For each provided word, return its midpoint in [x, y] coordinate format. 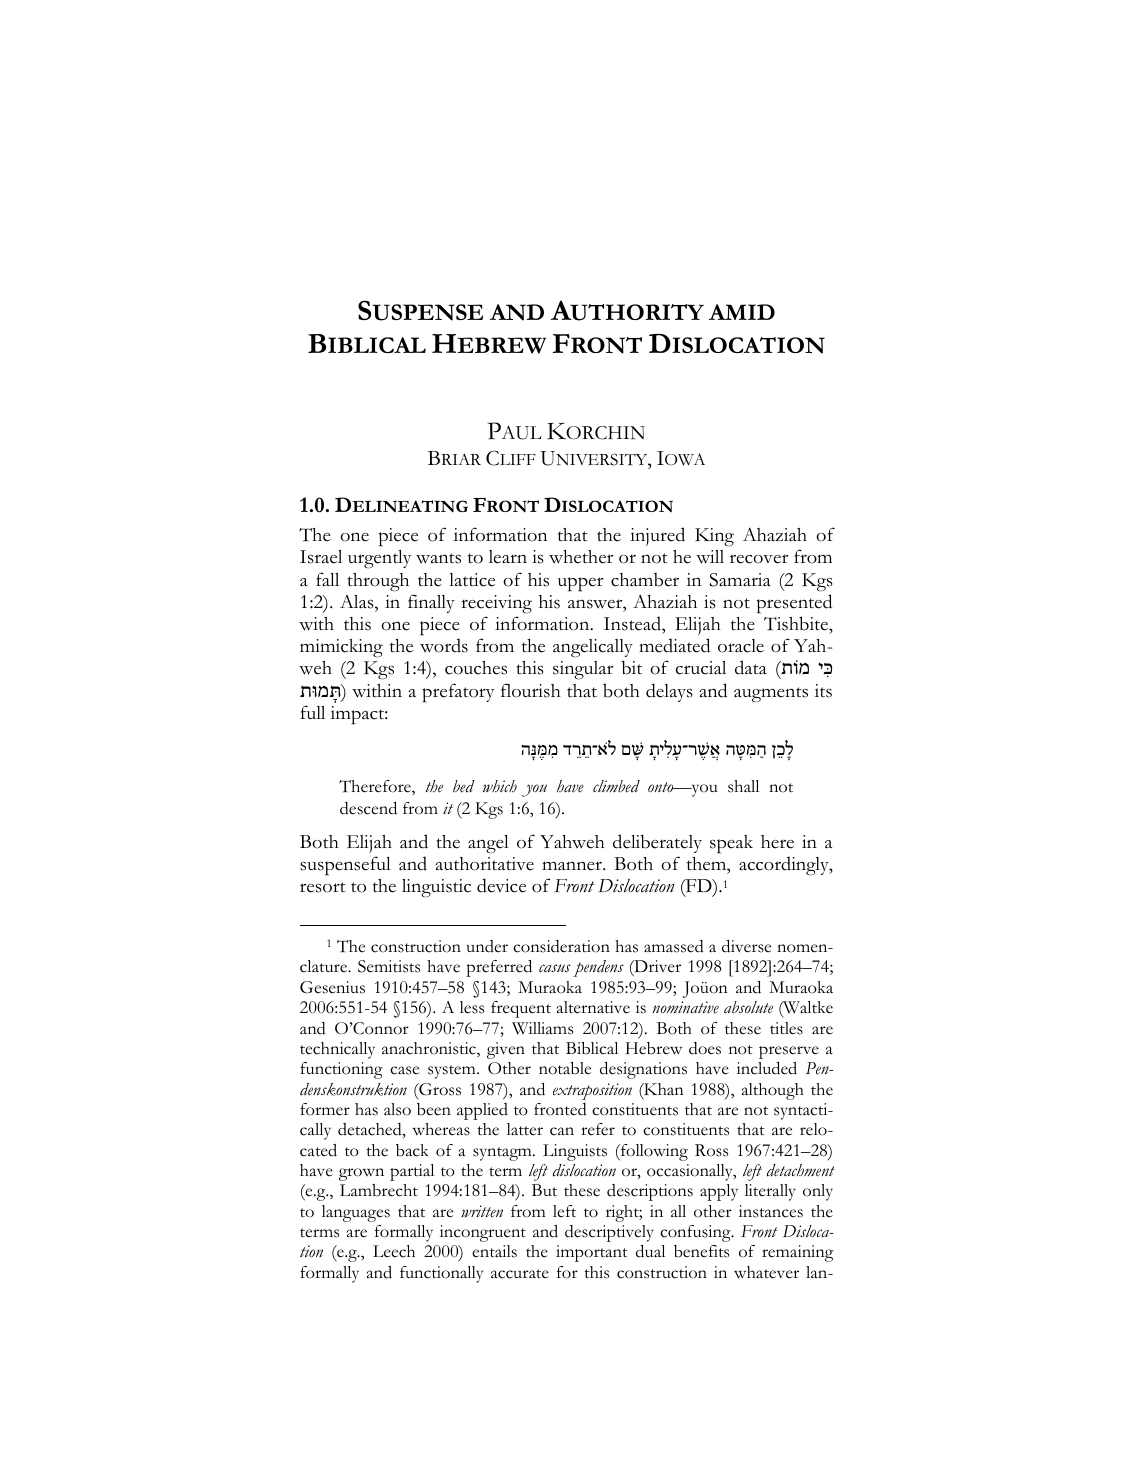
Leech [394, 1251]
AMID [742, 312]
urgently [379, 559]
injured [657, 536]
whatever [766, 1272]
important [592, 1253]
